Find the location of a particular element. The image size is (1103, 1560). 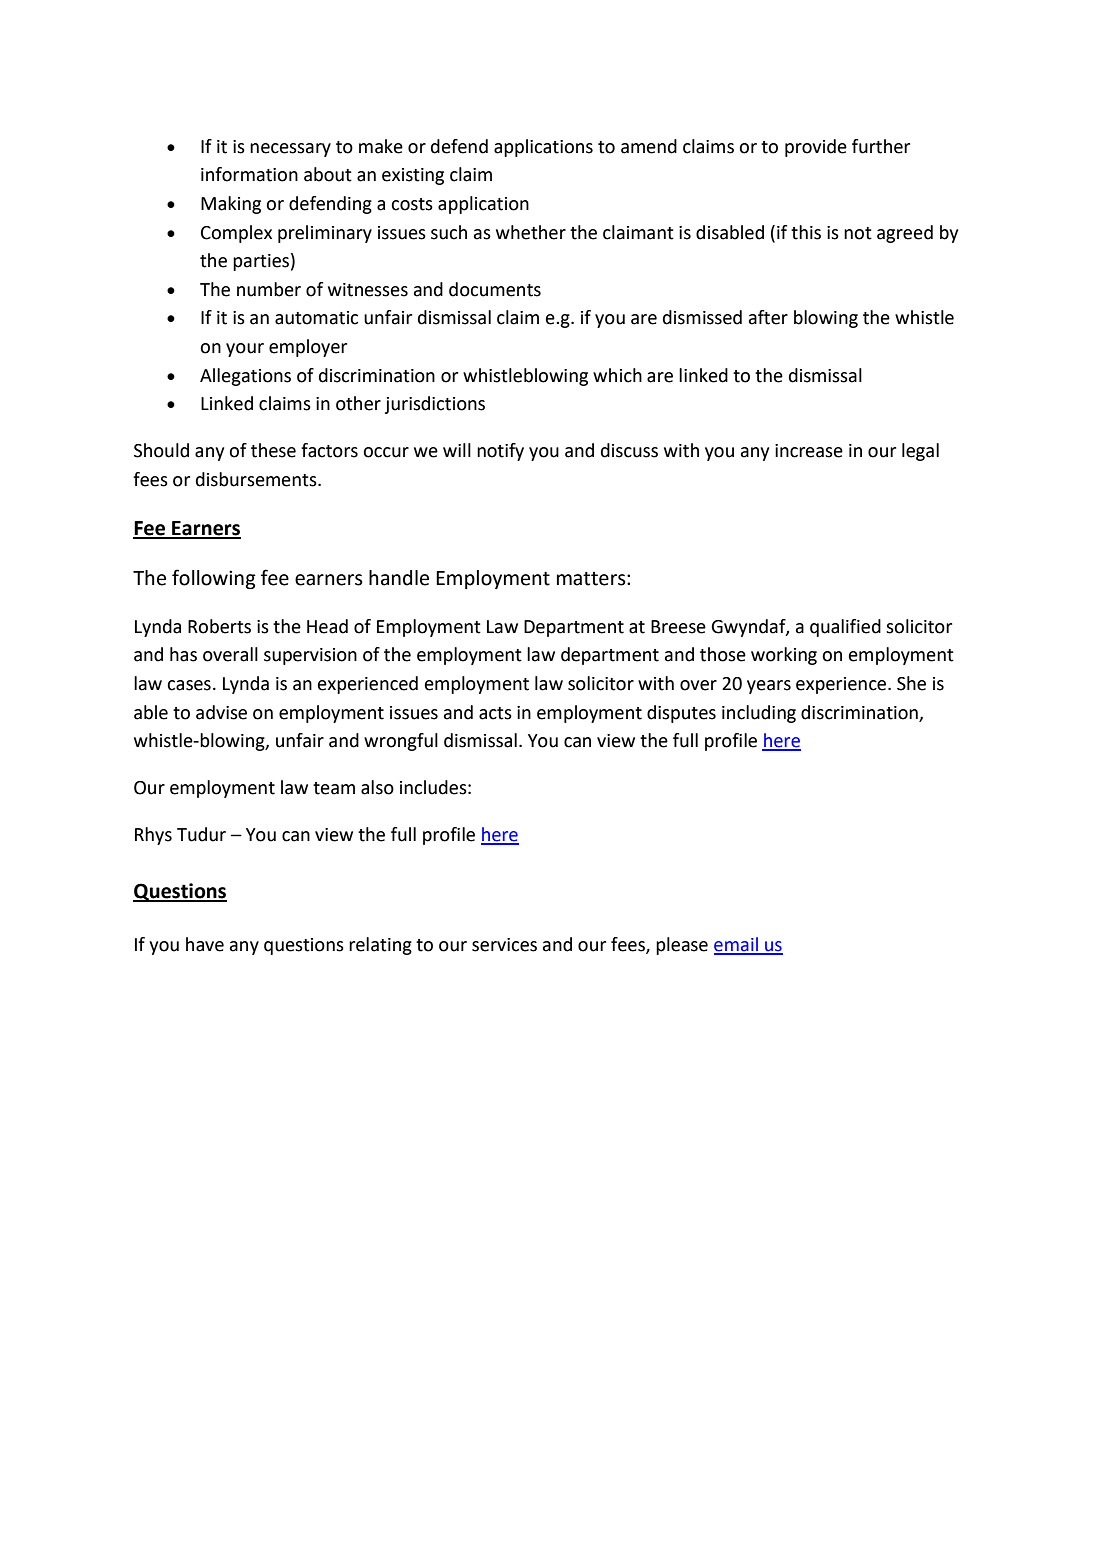

acts is located at coordinates (495, 713).
